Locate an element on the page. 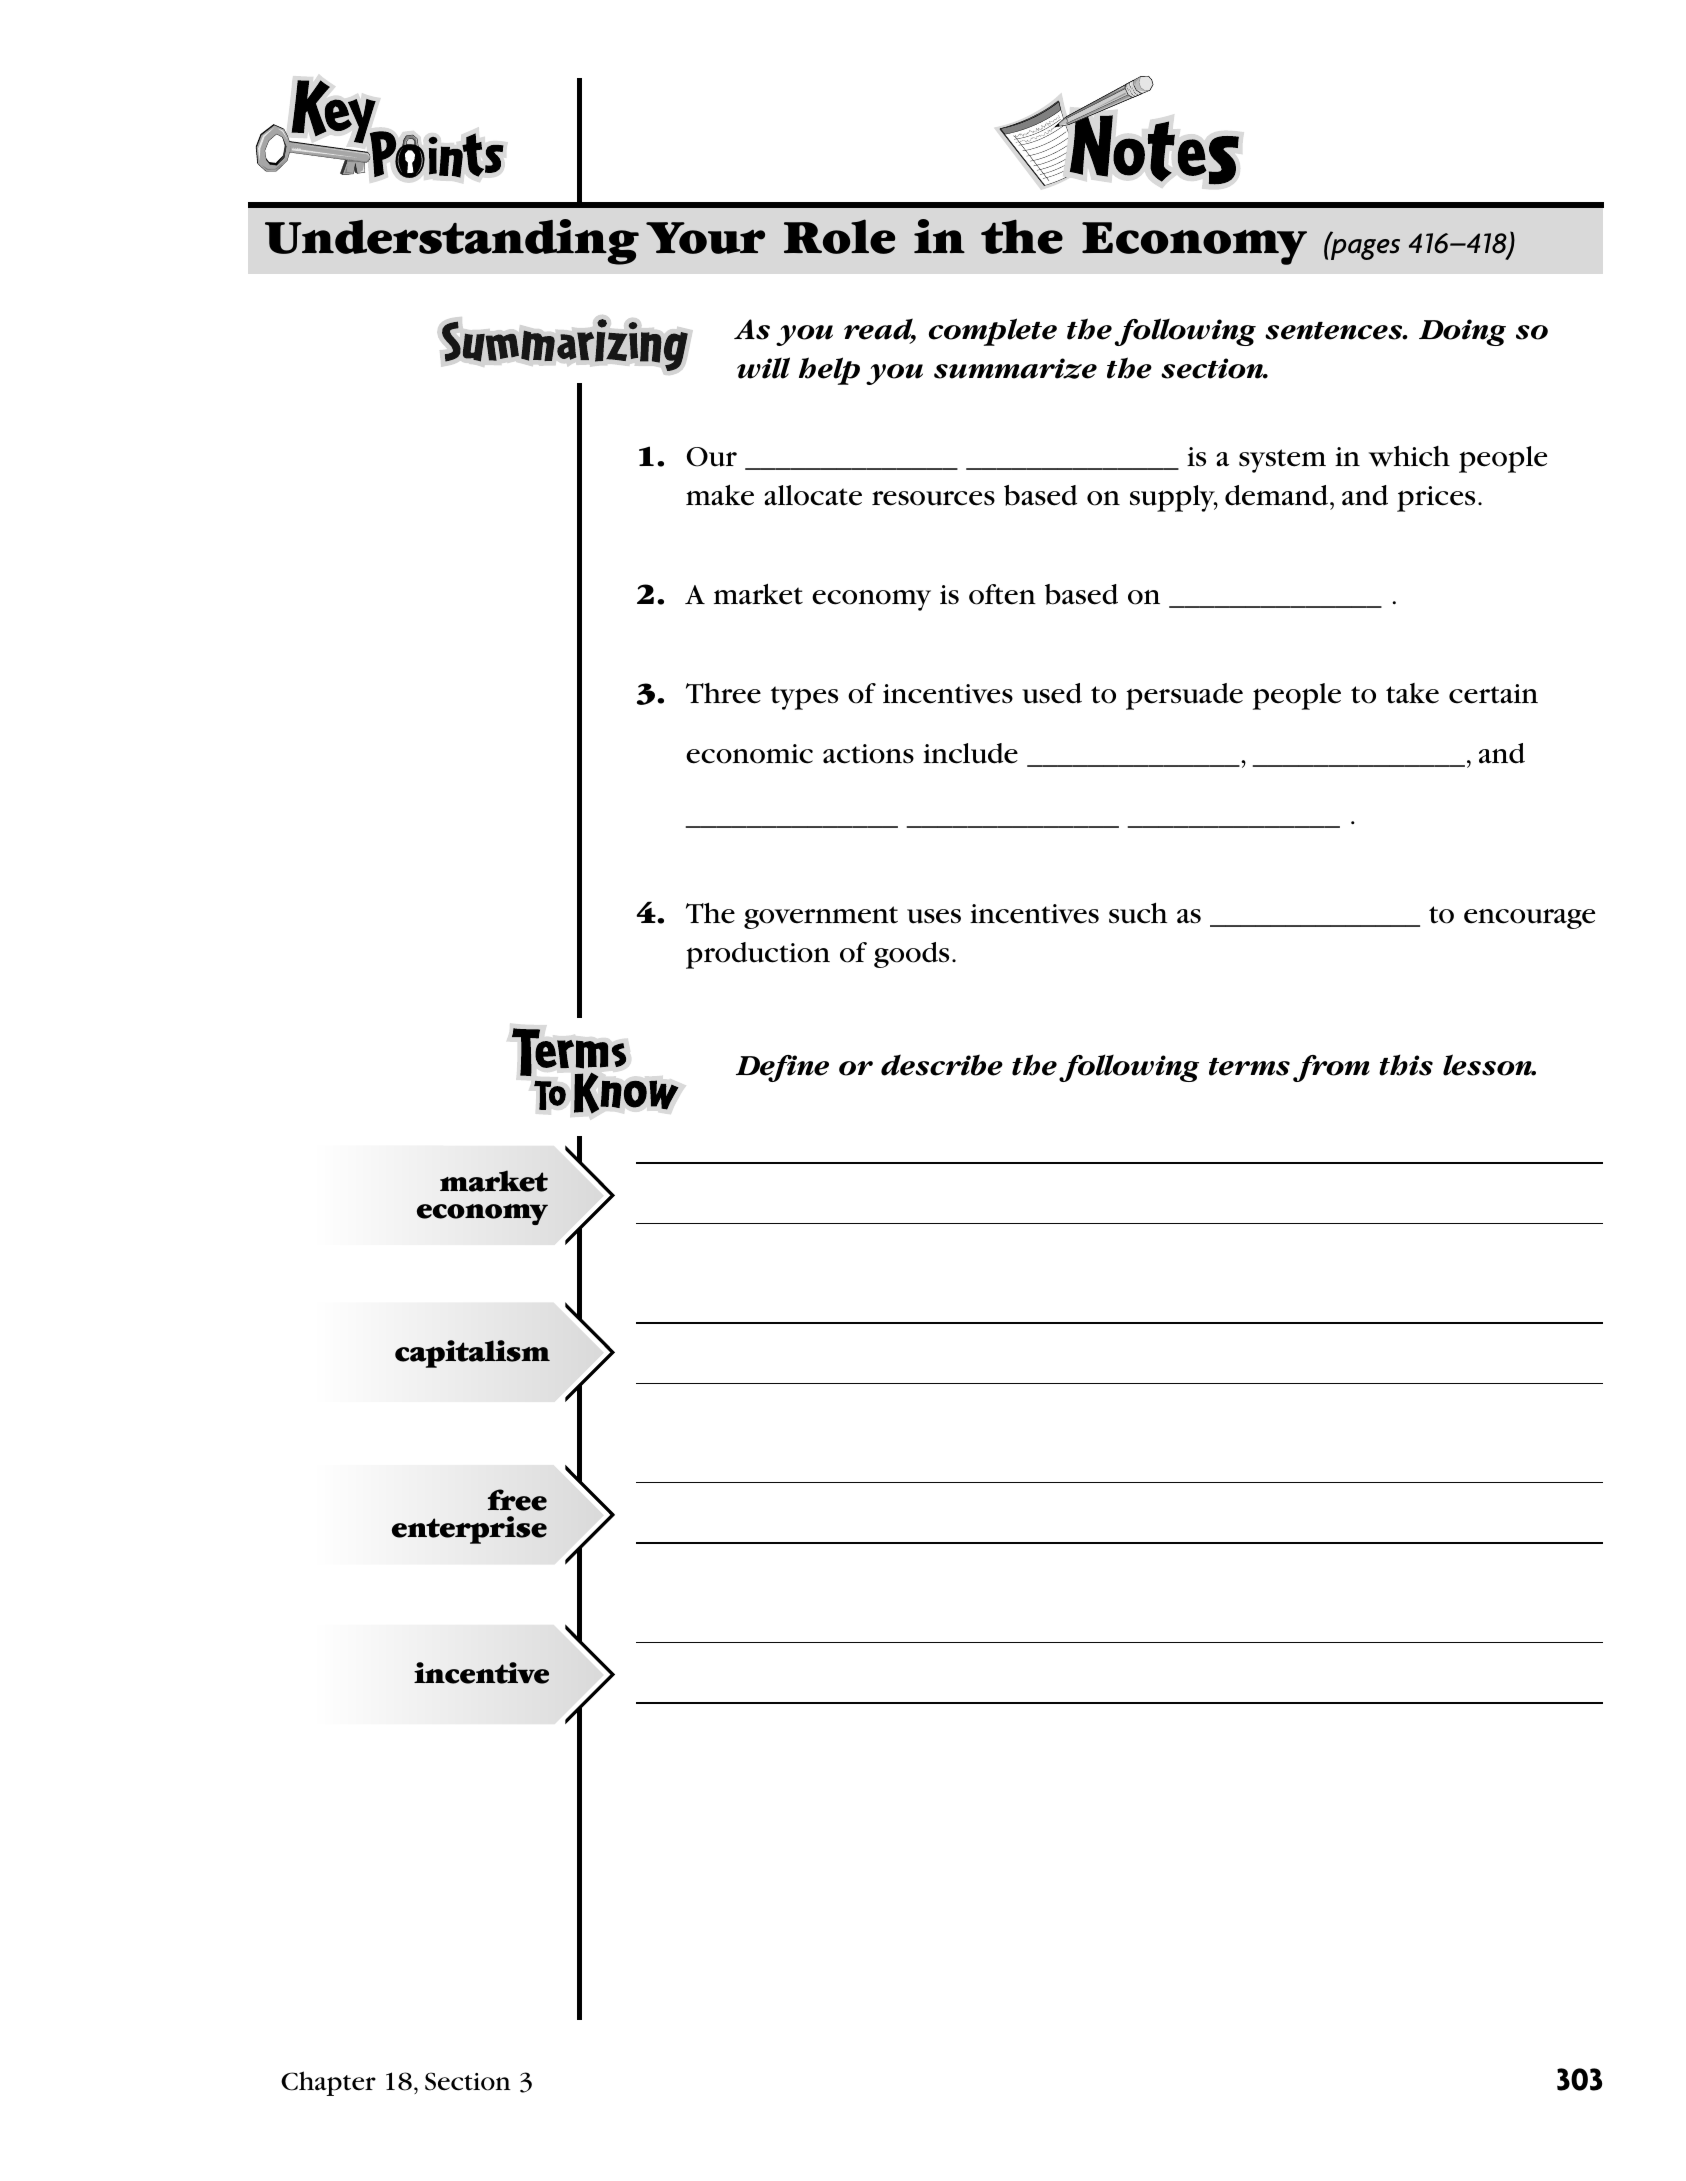 The width and height of the image is (1686, 2181). free is located at coordinates (517, 1500).
